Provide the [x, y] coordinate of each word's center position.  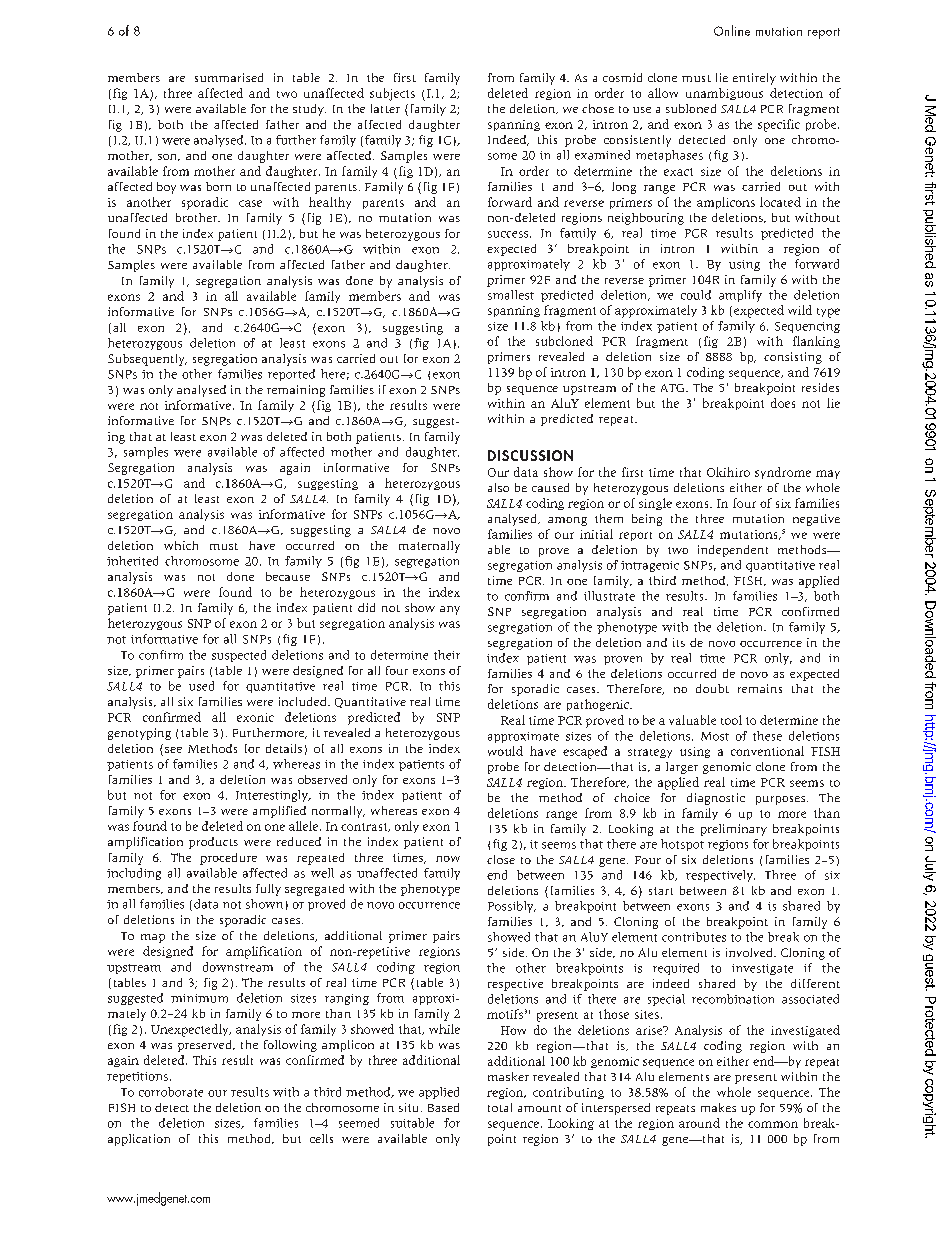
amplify [740, 296]
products [213, 843]
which [181, 545]
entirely [754, 79]
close [501, 859]
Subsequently [147, 360]
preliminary [734, 830]
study [309, 110]
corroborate [171, 1092]
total [500, 1107]
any [450, 610]
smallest [511, 295]
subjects [392, 94]
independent [733, 551]
